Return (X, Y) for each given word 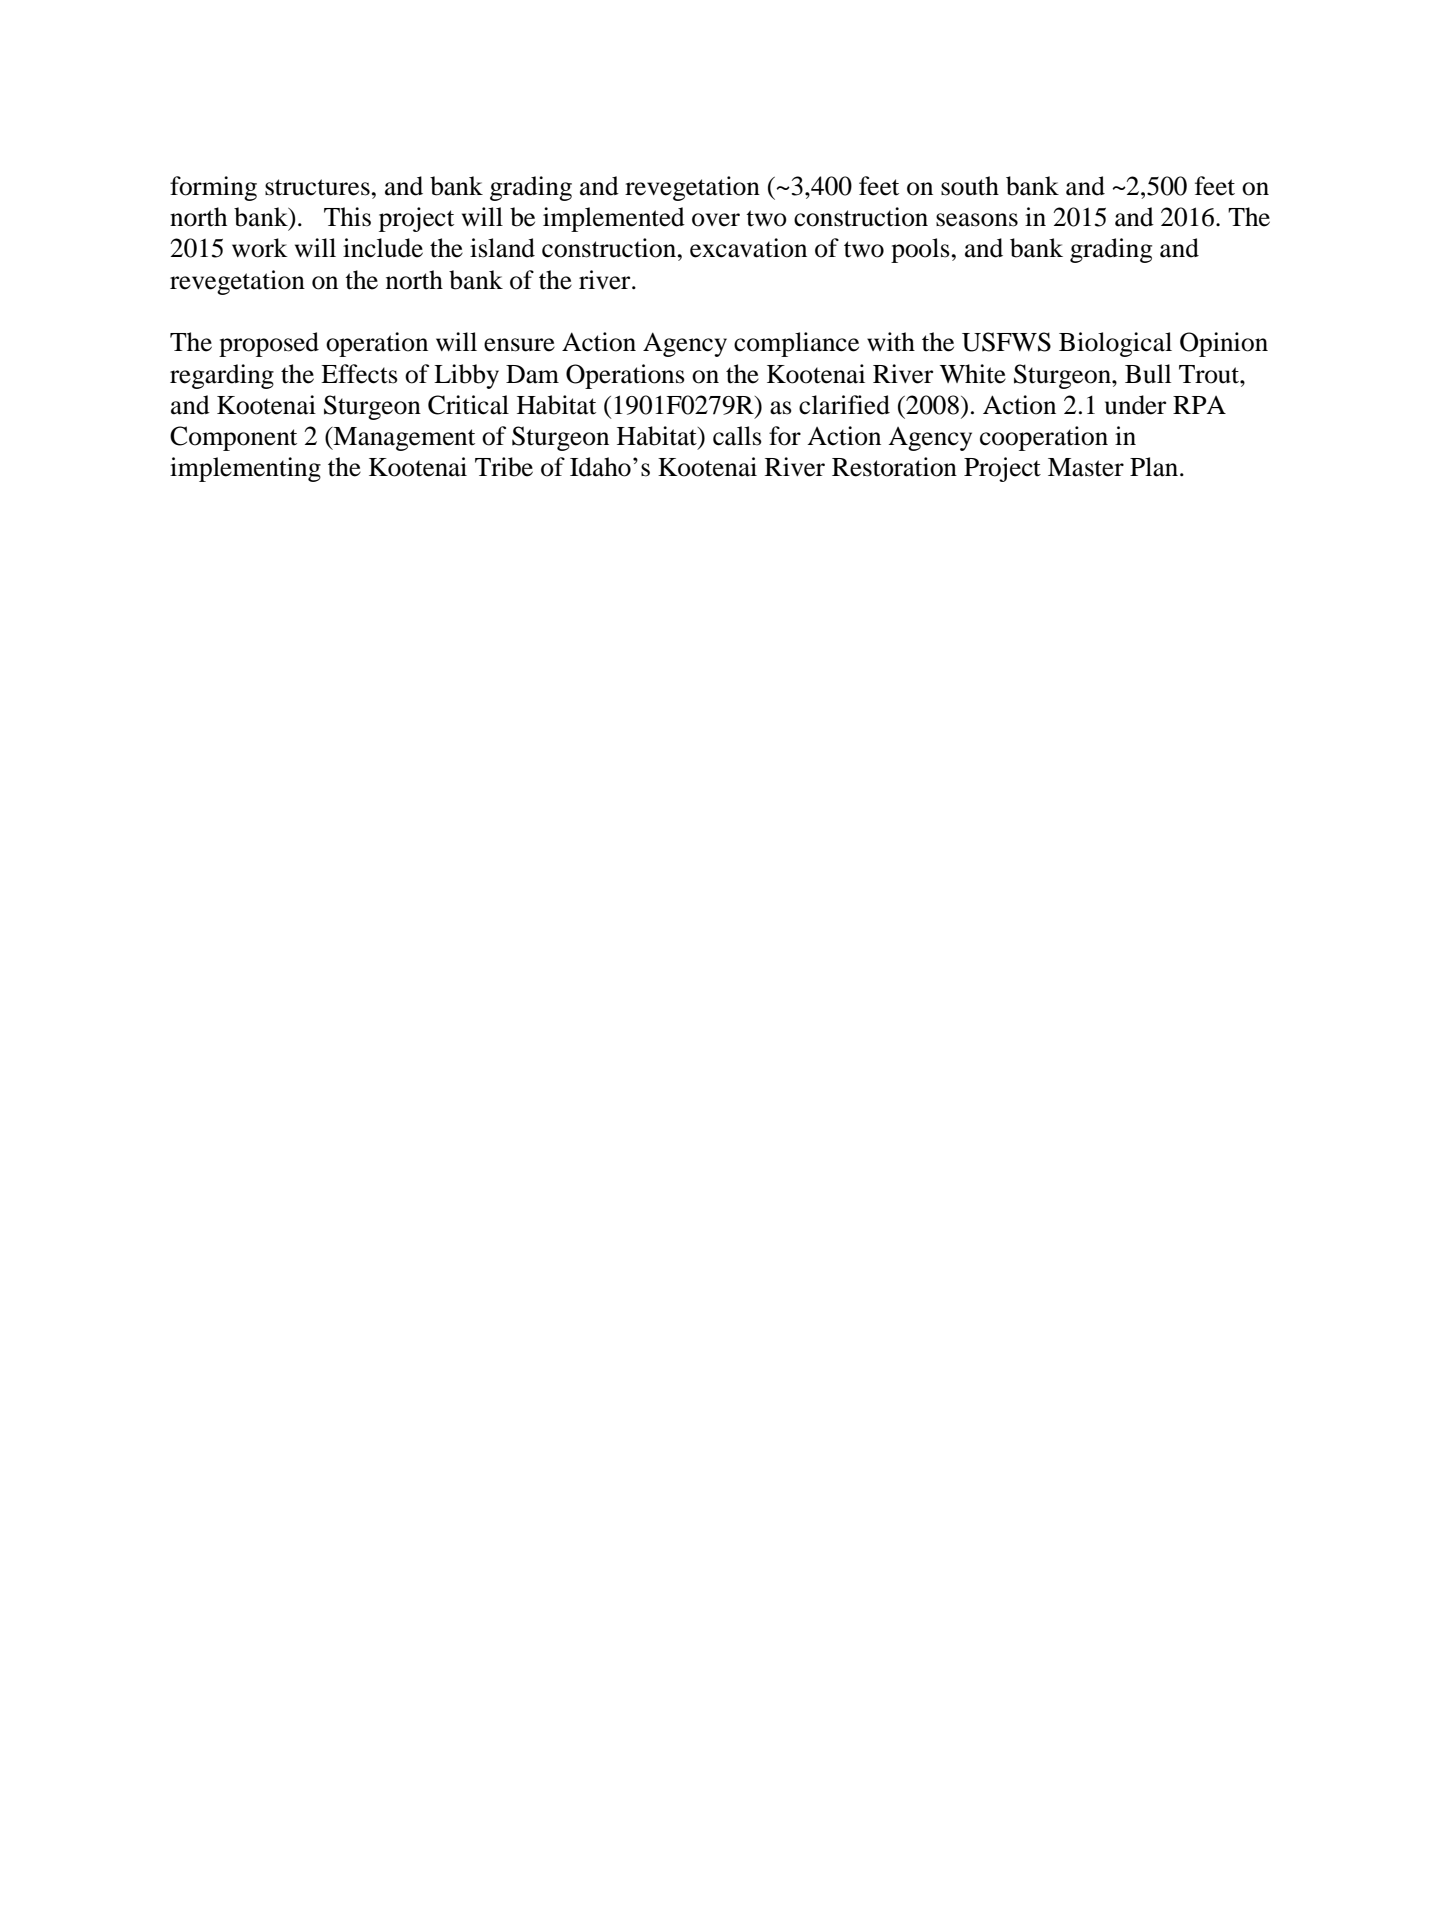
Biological (1115, 344)
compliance (796, 344)
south (970, 186)
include (383, 248)
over (716, 220)
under (1135, 405)
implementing (245, 469)
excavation (748, 248)
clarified (844, 405)
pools (921, 250)
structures (318, 187)
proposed (269, 344)
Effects (359, 374)
